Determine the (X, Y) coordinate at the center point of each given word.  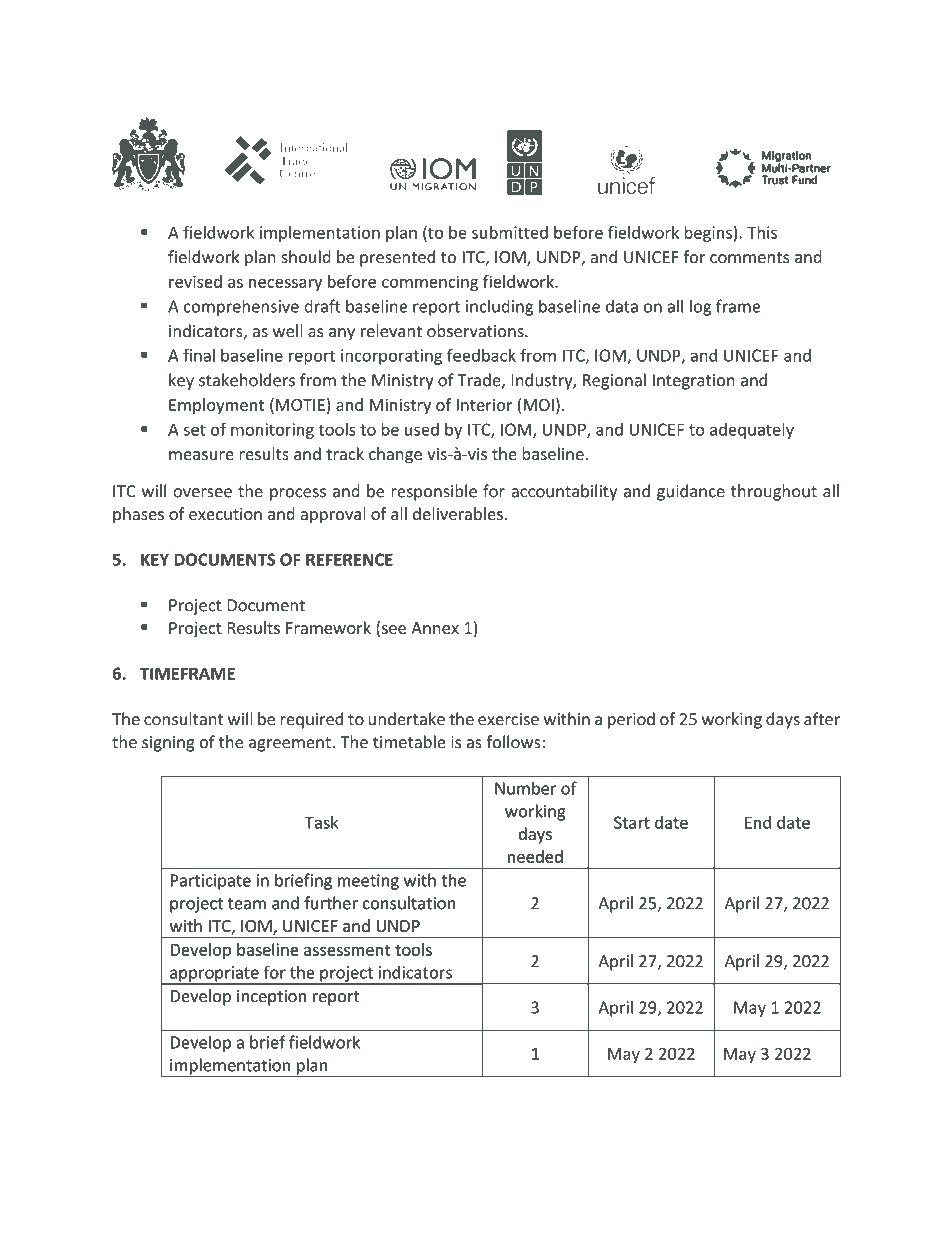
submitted (510, 232)
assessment (347, 950)
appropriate (214, 975)
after (822, 719)
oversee (202, 493)
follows (514, 742)
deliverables (458, 513)
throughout (774, 492)
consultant (184, 719)
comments (750, 258)
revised (195, 281)
